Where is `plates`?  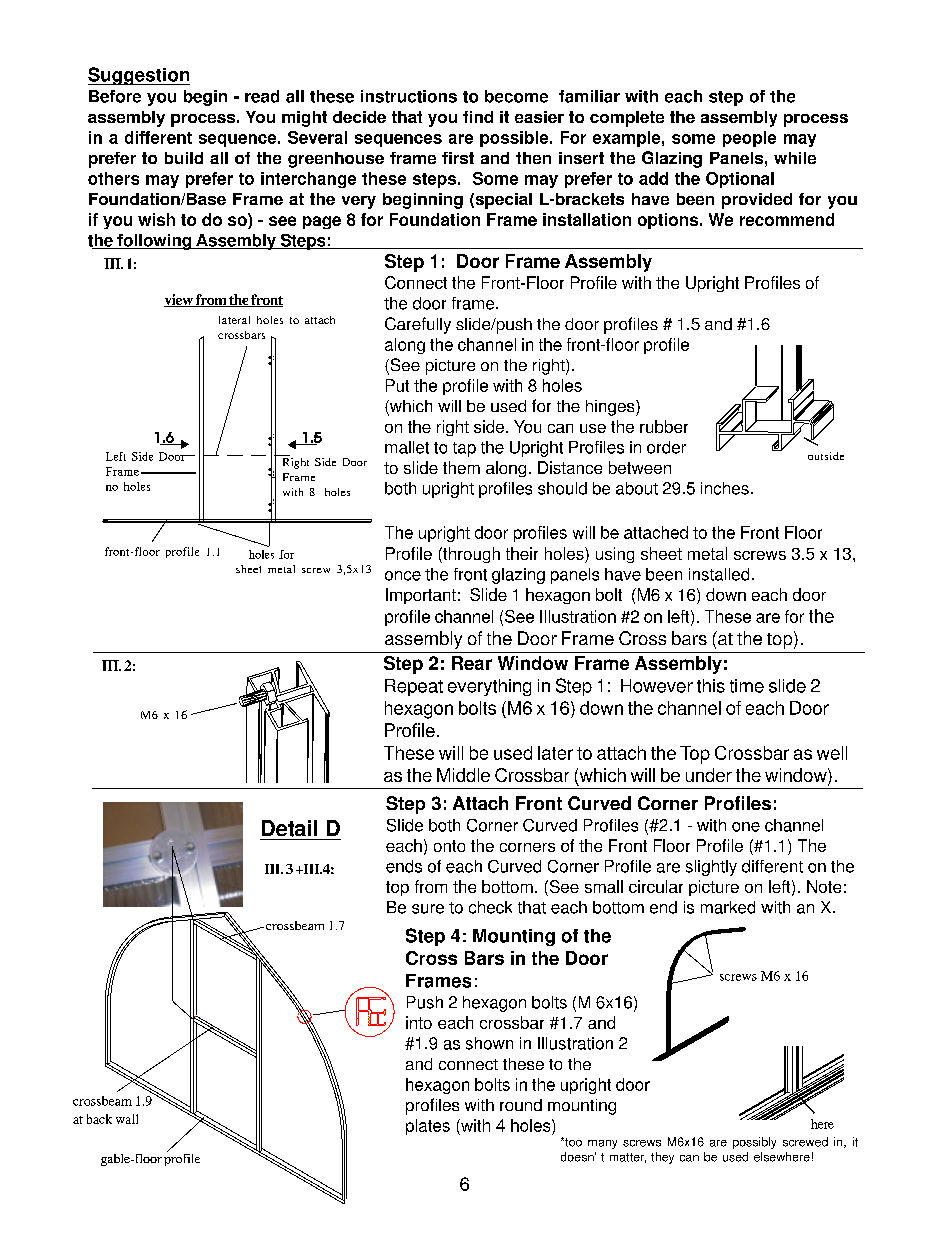
plates is located at coordinates (428, 1127).
